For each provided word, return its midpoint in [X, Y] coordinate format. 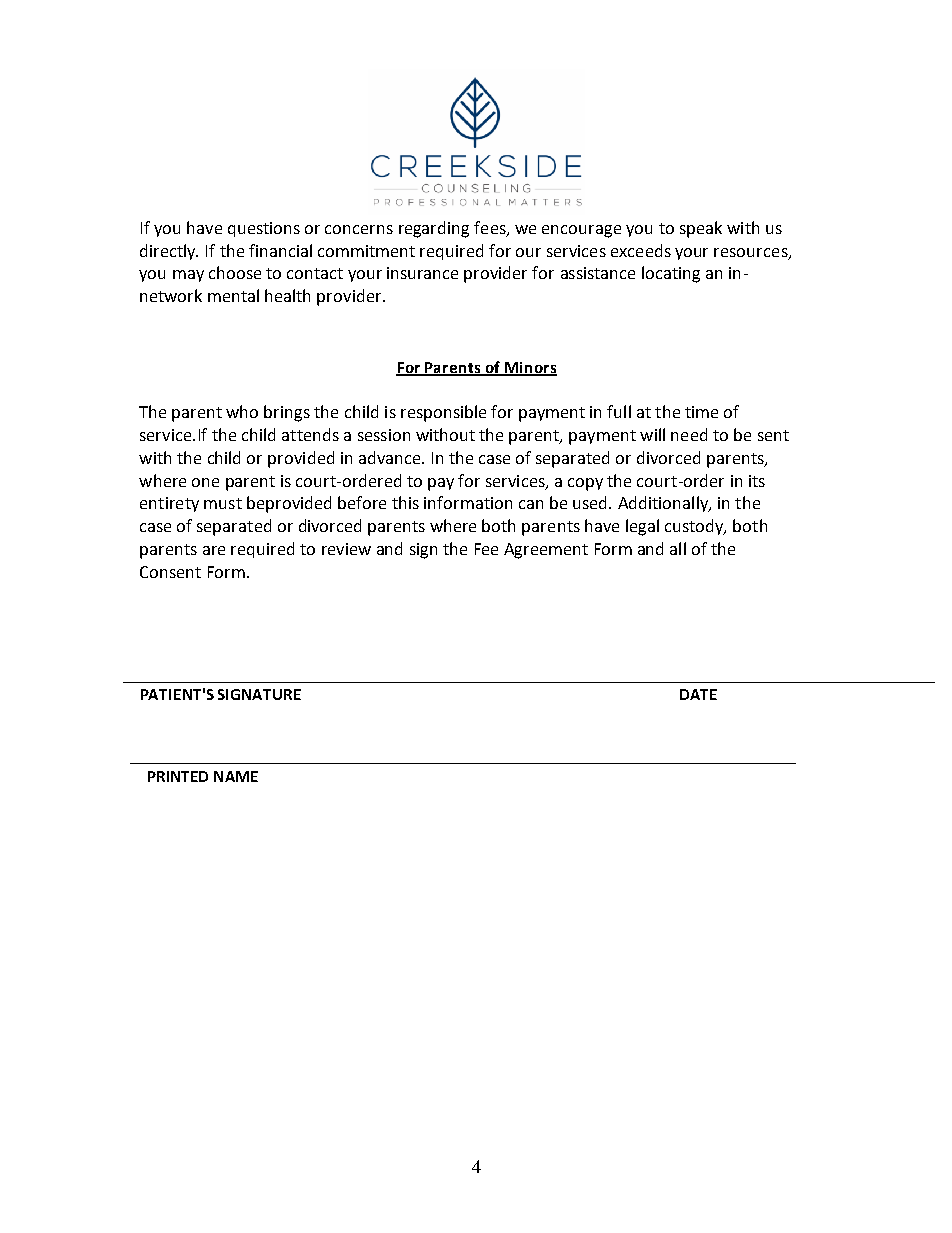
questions [264, 229]
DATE [698, 694]
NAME [236, 776]
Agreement [546, 551]
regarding [434, 229]
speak [701, 229]
